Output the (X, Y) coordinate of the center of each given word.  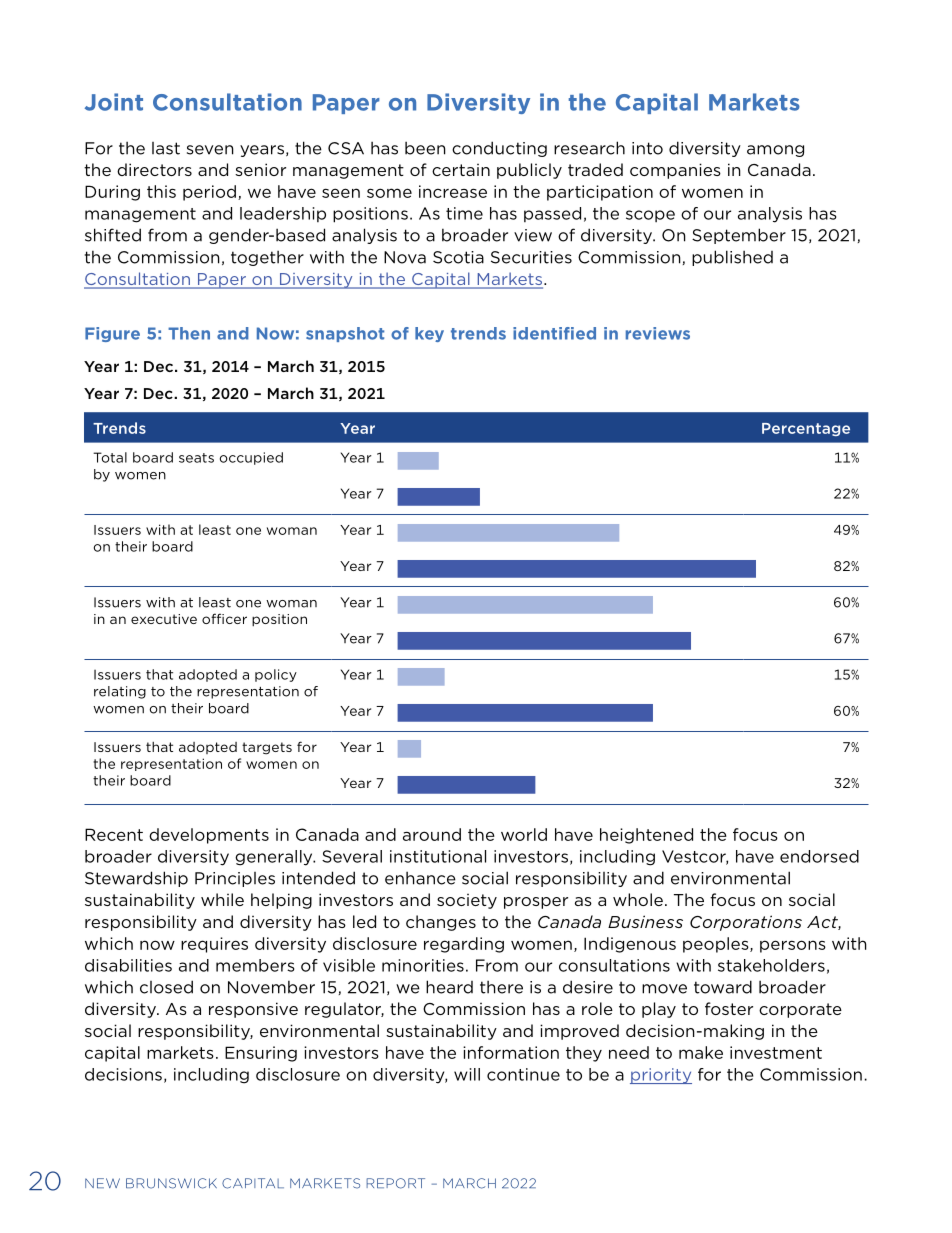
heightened (646, 836)
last (166, 148)
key (429, 334)
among (775, 151)
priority (661, 1076)
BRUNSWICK (171, 1183)
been (425, 148)
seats (196, 458)
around (432, 834)
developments (209, 836)
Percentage (806, 429)
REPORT (395, 1183)
